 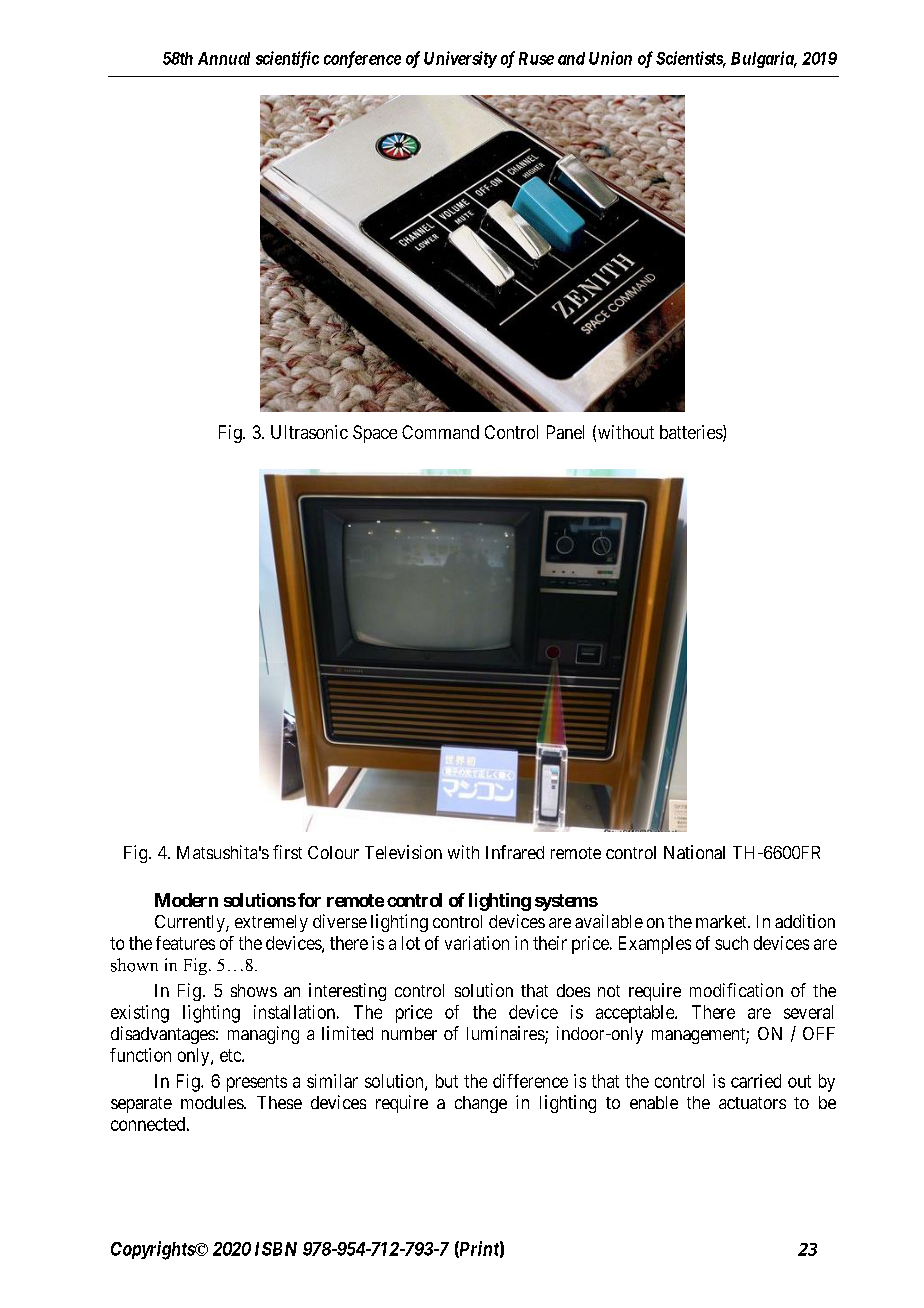 I want to click on change, so click(x=481, y=1104).
